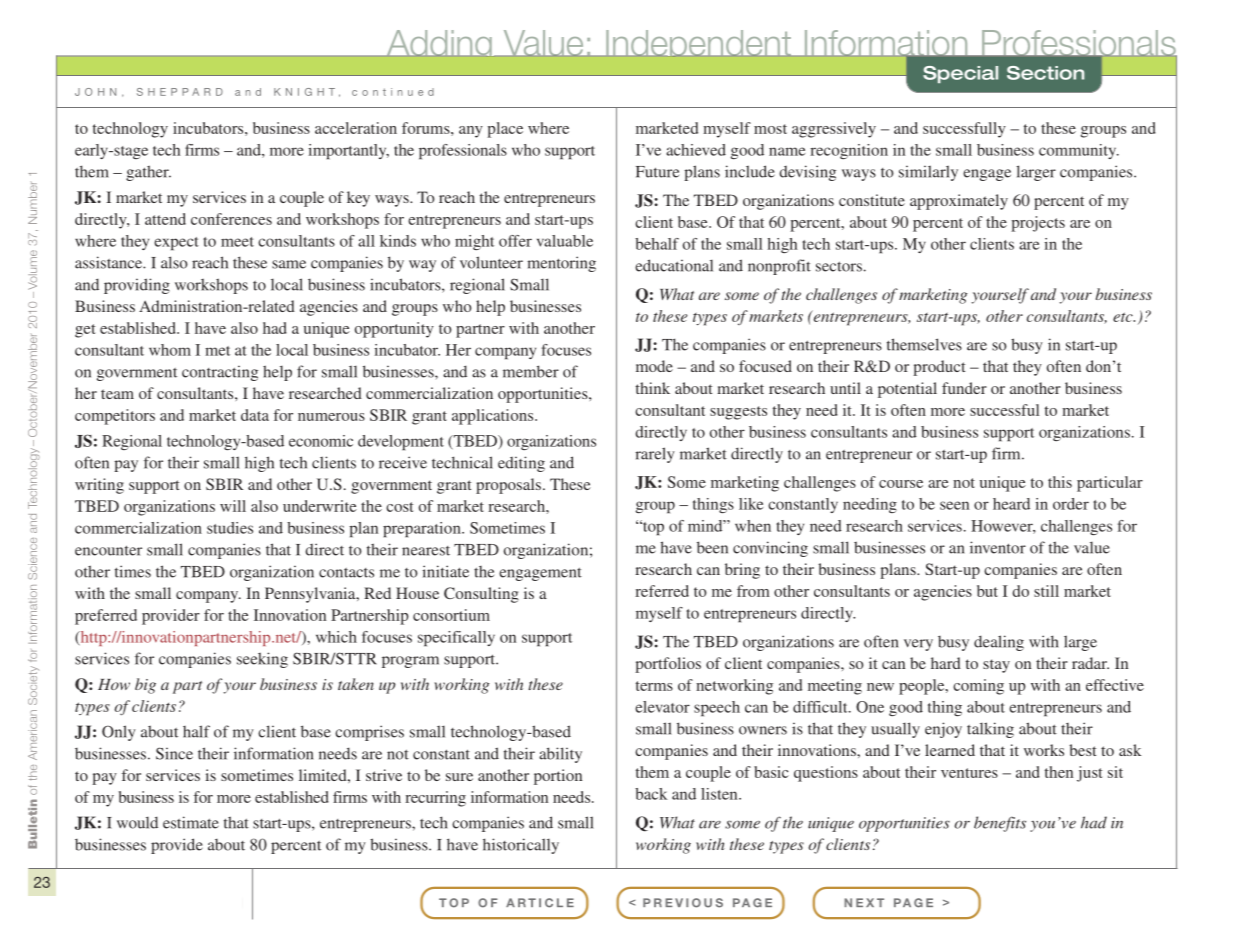 The image size is (1233, 952). Describe the element at coordinates (505, 130) in the image. I see `place` at that location.
